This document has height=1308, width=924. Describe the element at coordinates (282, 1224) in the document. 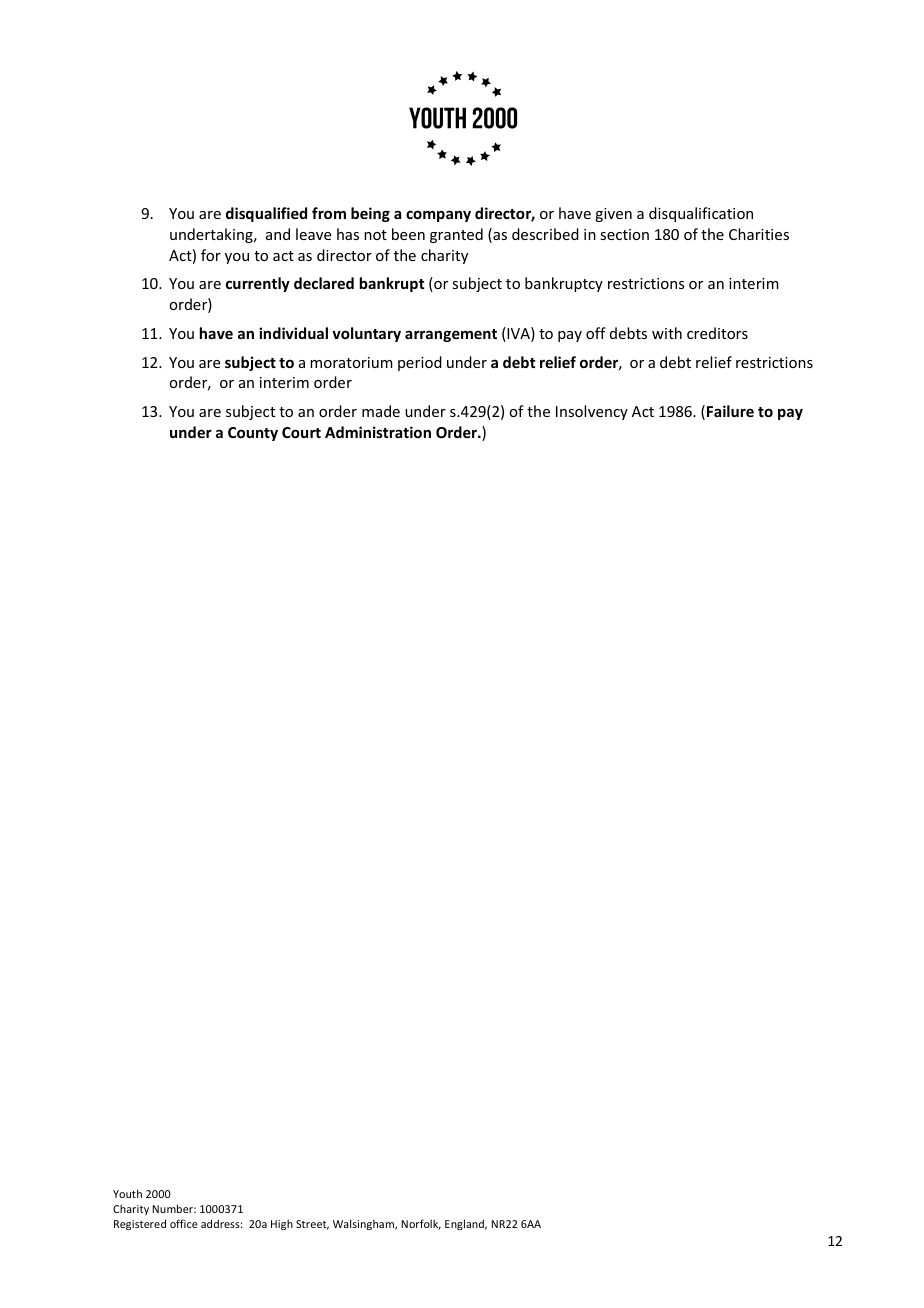

I see `High` at that location.
